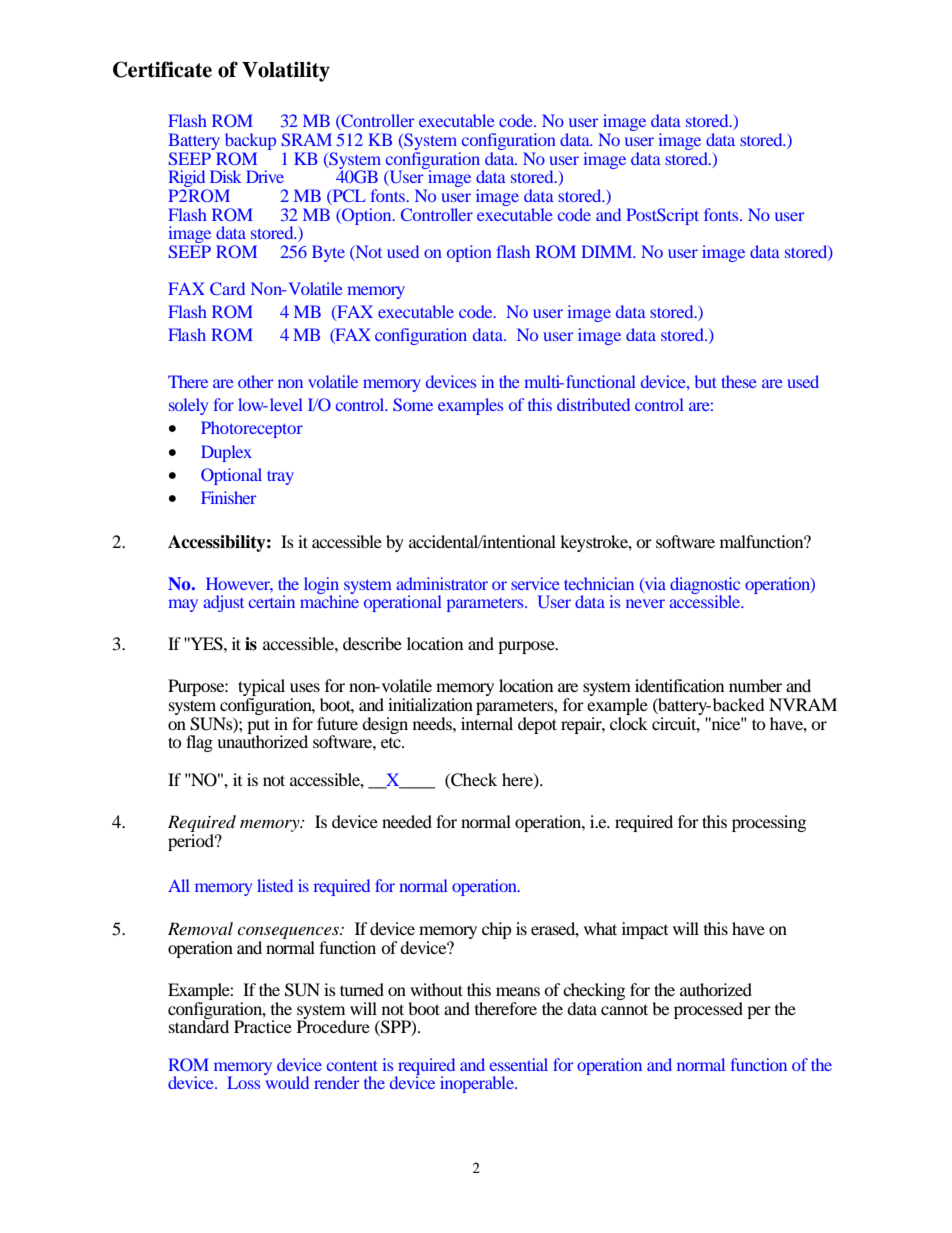 The height and width of the page is (1233, 952). Describe the element at coordinates (250, 141) in the page. I see `backup` at that location.
